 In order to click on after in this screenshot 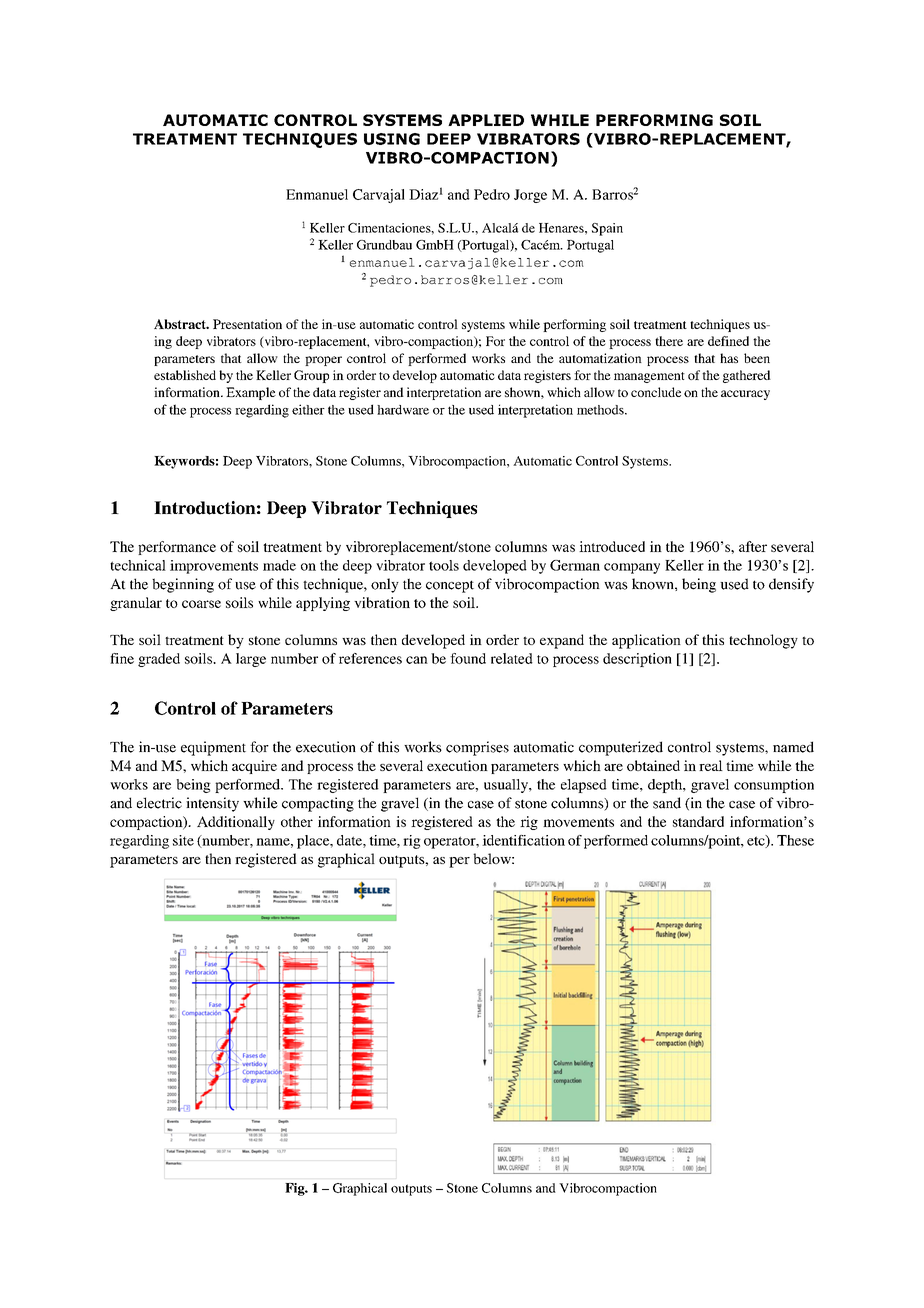, I will do `click(753, 546)`.
